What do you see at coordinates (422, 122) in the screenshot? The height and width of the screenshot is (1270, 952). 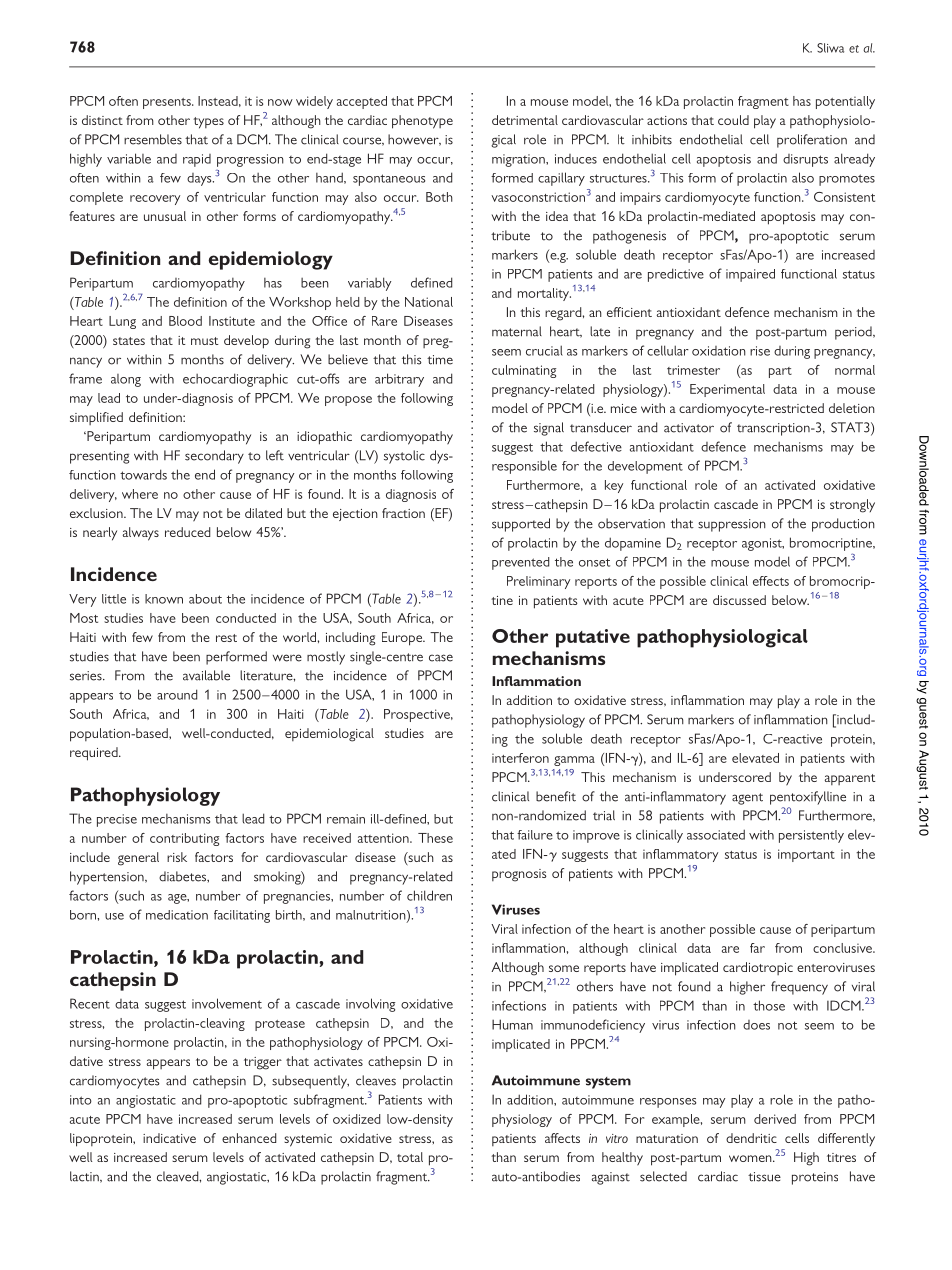 I see `phenotype` at bounding box center [422, 122].
